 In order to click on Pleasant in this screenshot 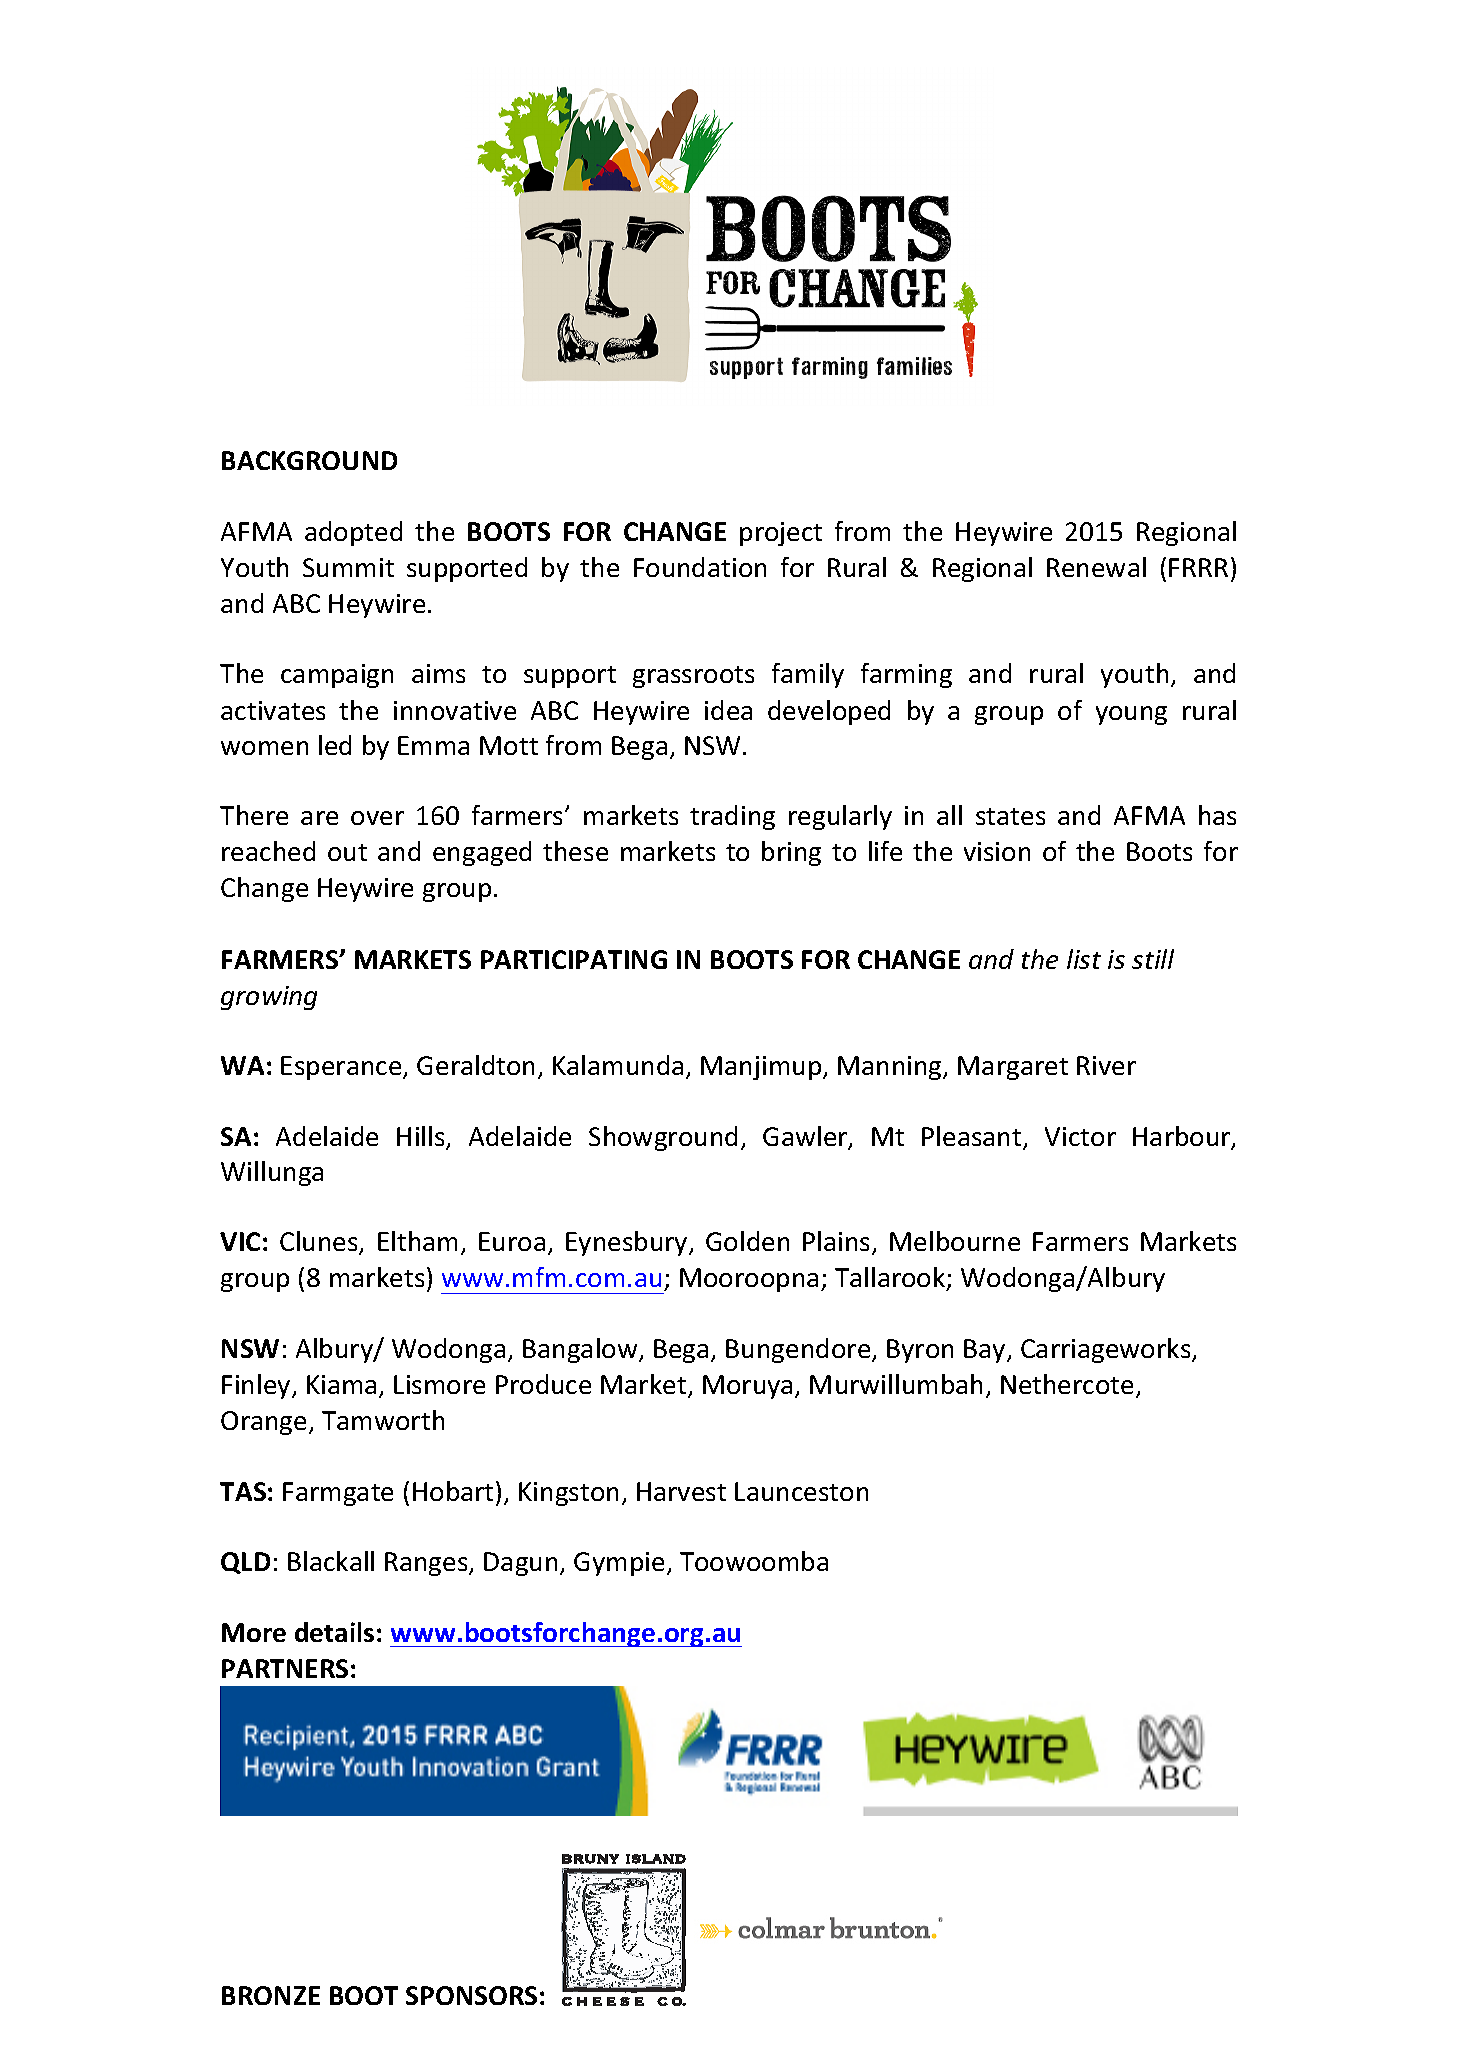, I will do `click(973, 1137)`.
